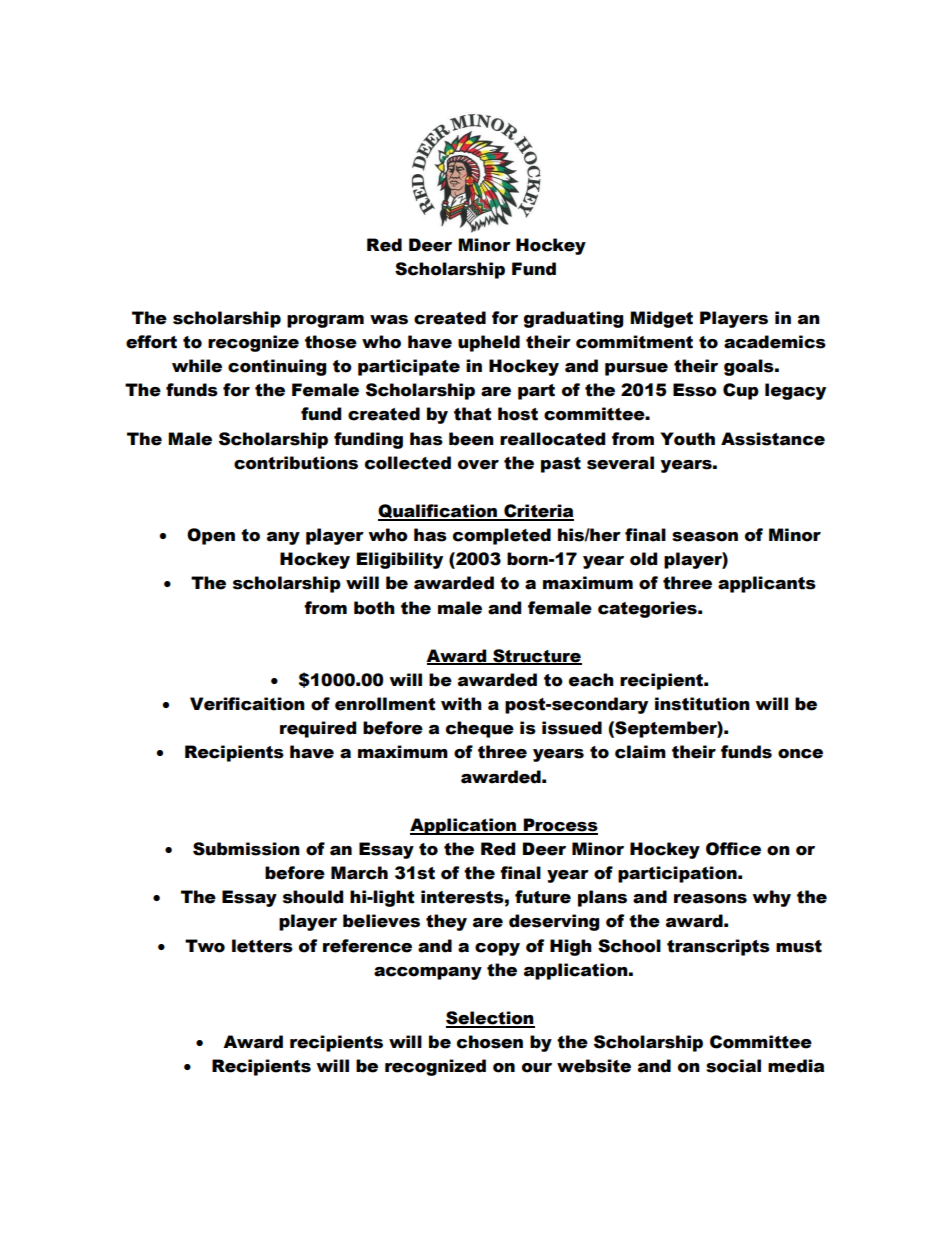 The height and width of the screenshot is (1233, 952). I want to click on Process, so click(559, 826).
